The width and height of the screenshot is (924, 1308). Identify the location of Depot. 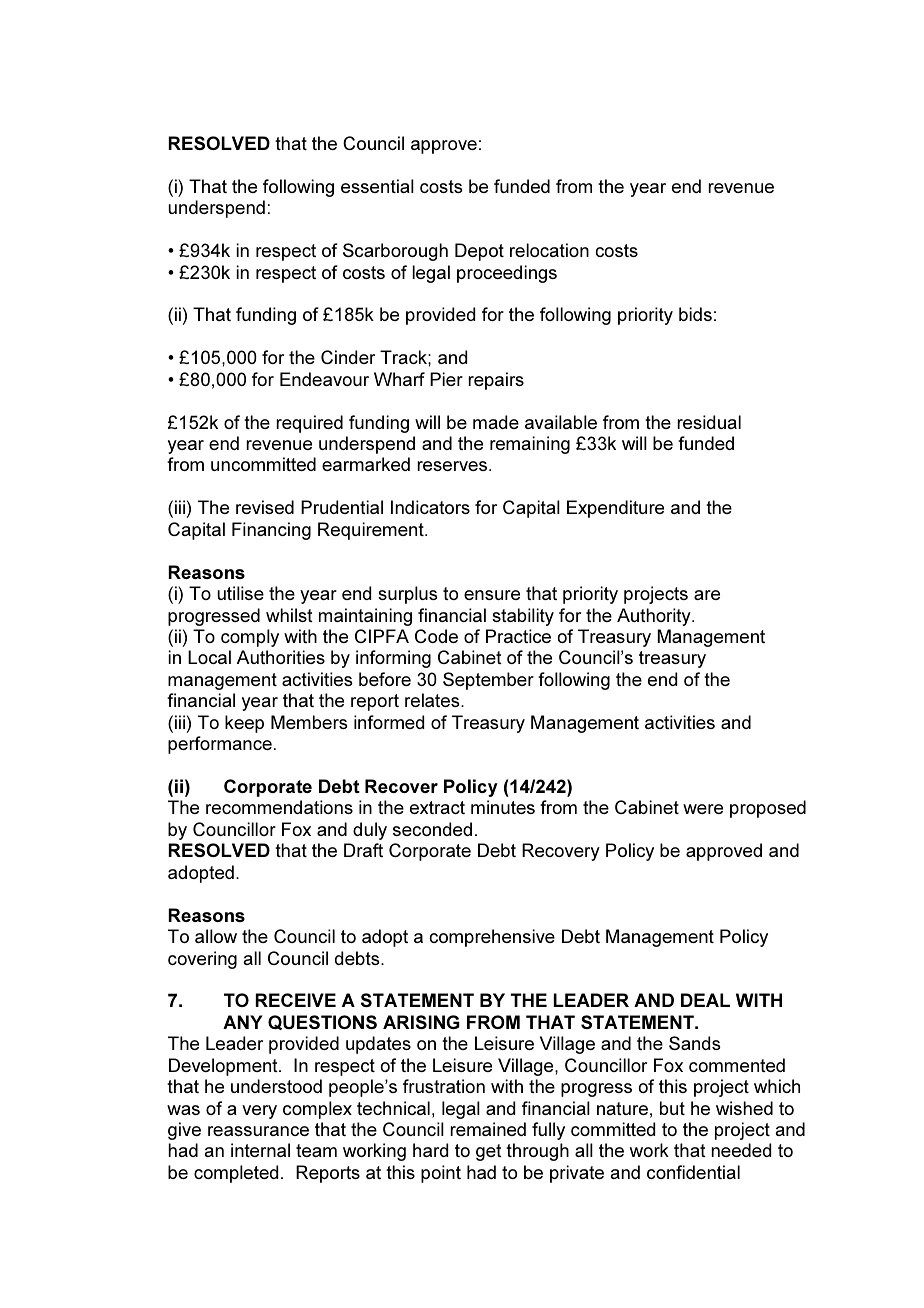
(479, 252).
